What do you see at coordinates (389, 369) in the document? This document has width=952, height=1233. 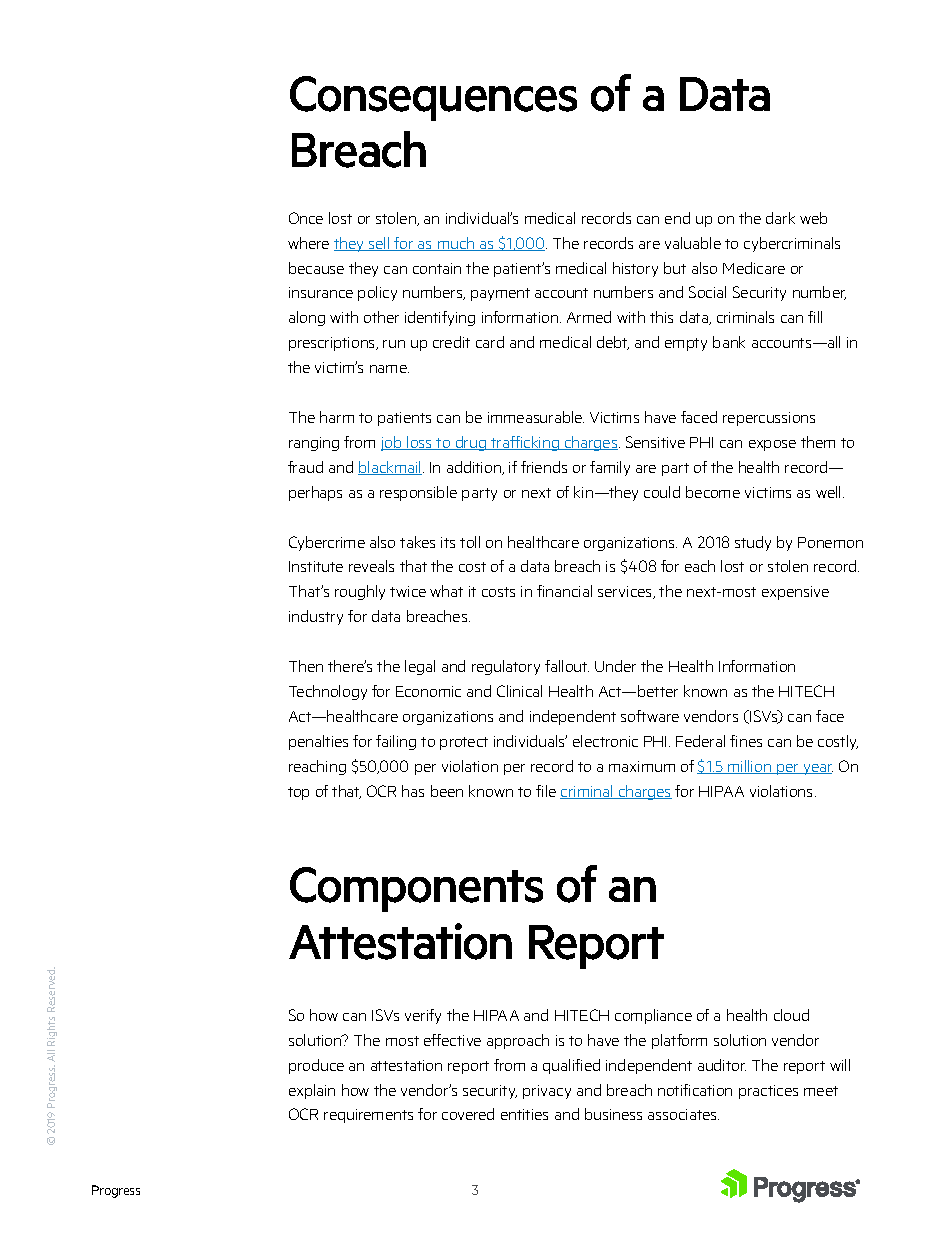 I see `name` at bounding box center [389, 369].
